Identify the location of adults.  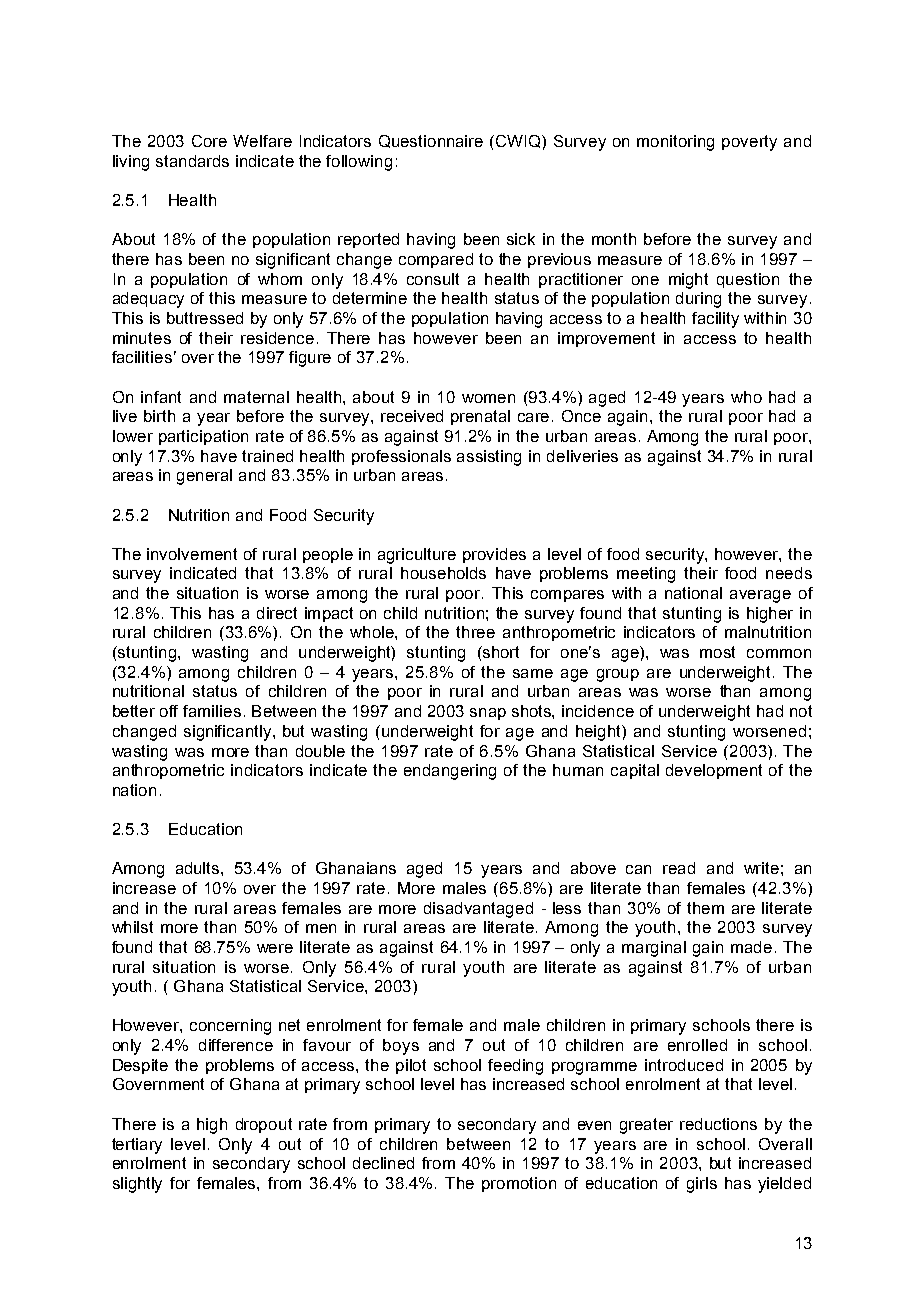
(199, 868).
